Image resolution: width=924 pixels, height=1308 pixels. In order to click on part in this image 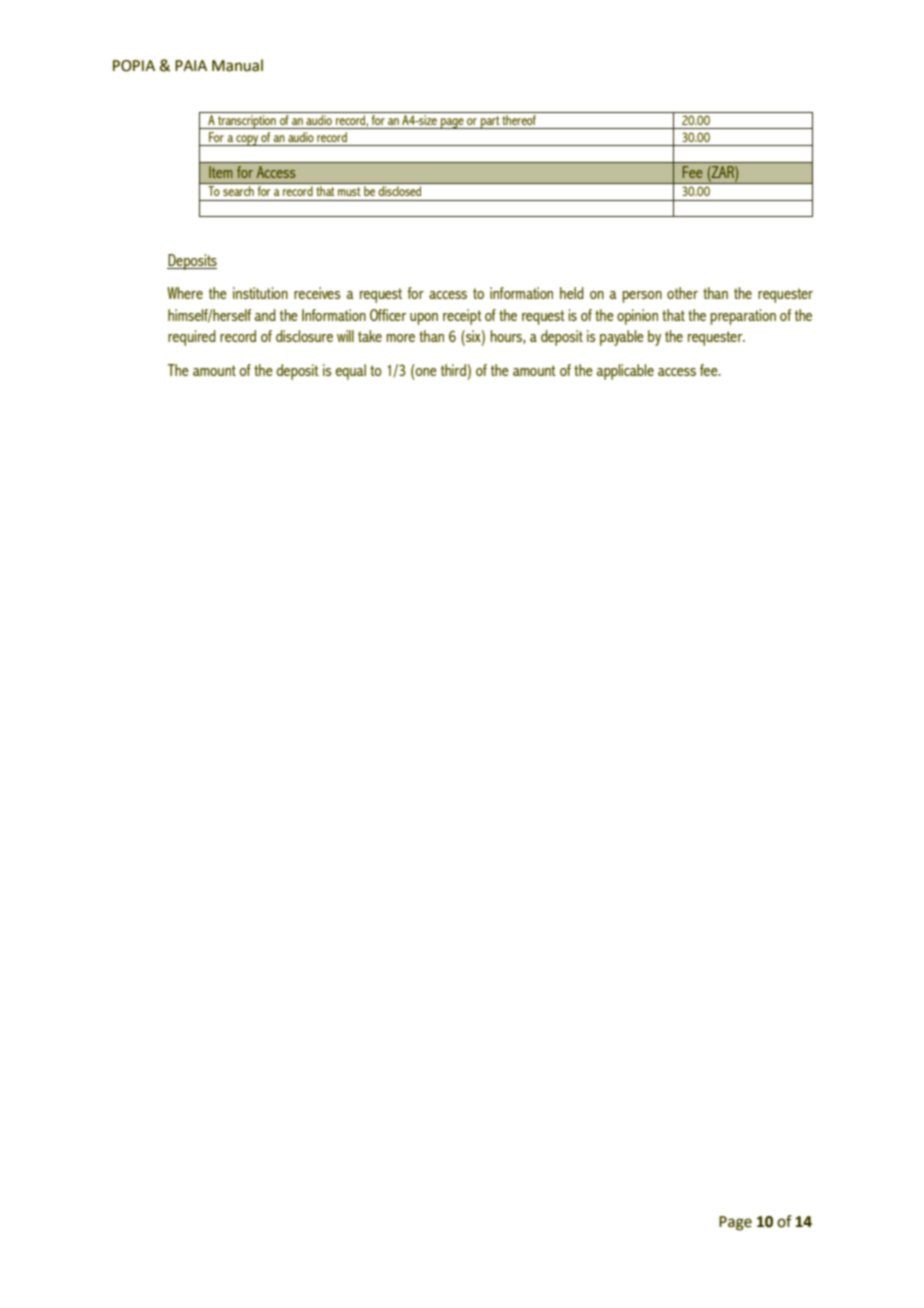, I will do `click(490, 122)`.
